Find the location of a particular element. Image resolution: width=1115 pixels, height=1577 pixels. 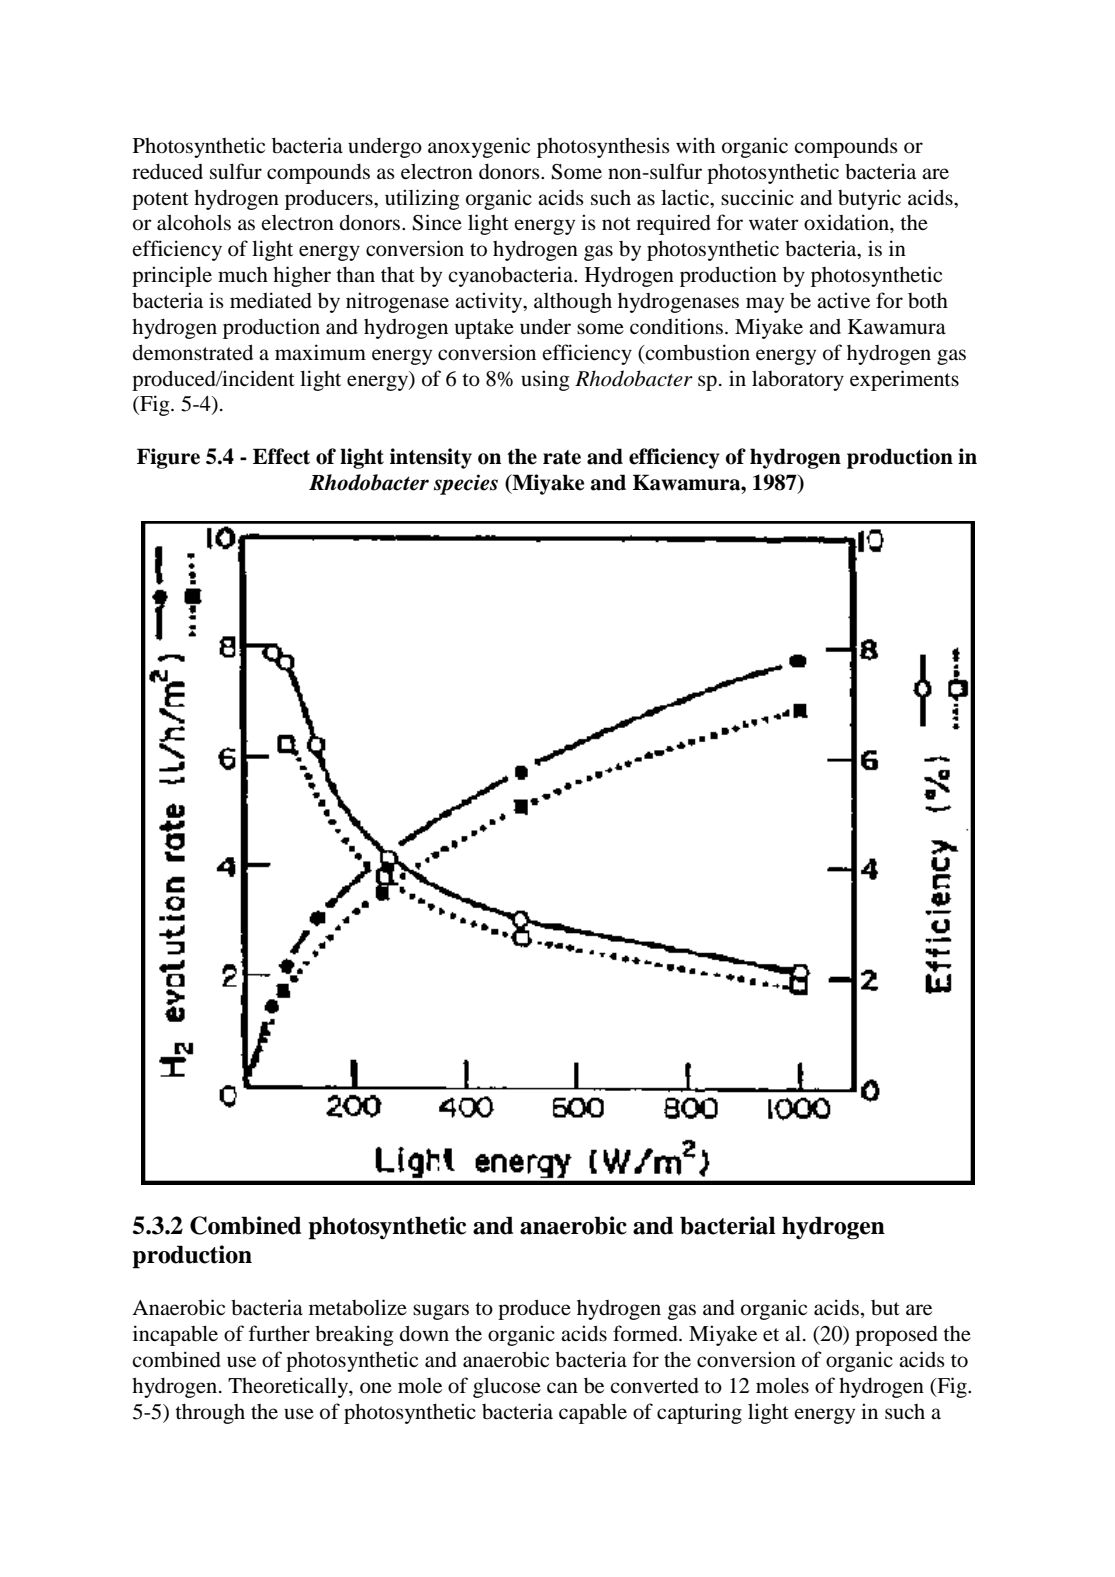

proposed is located at coordinates (896, 1336).
